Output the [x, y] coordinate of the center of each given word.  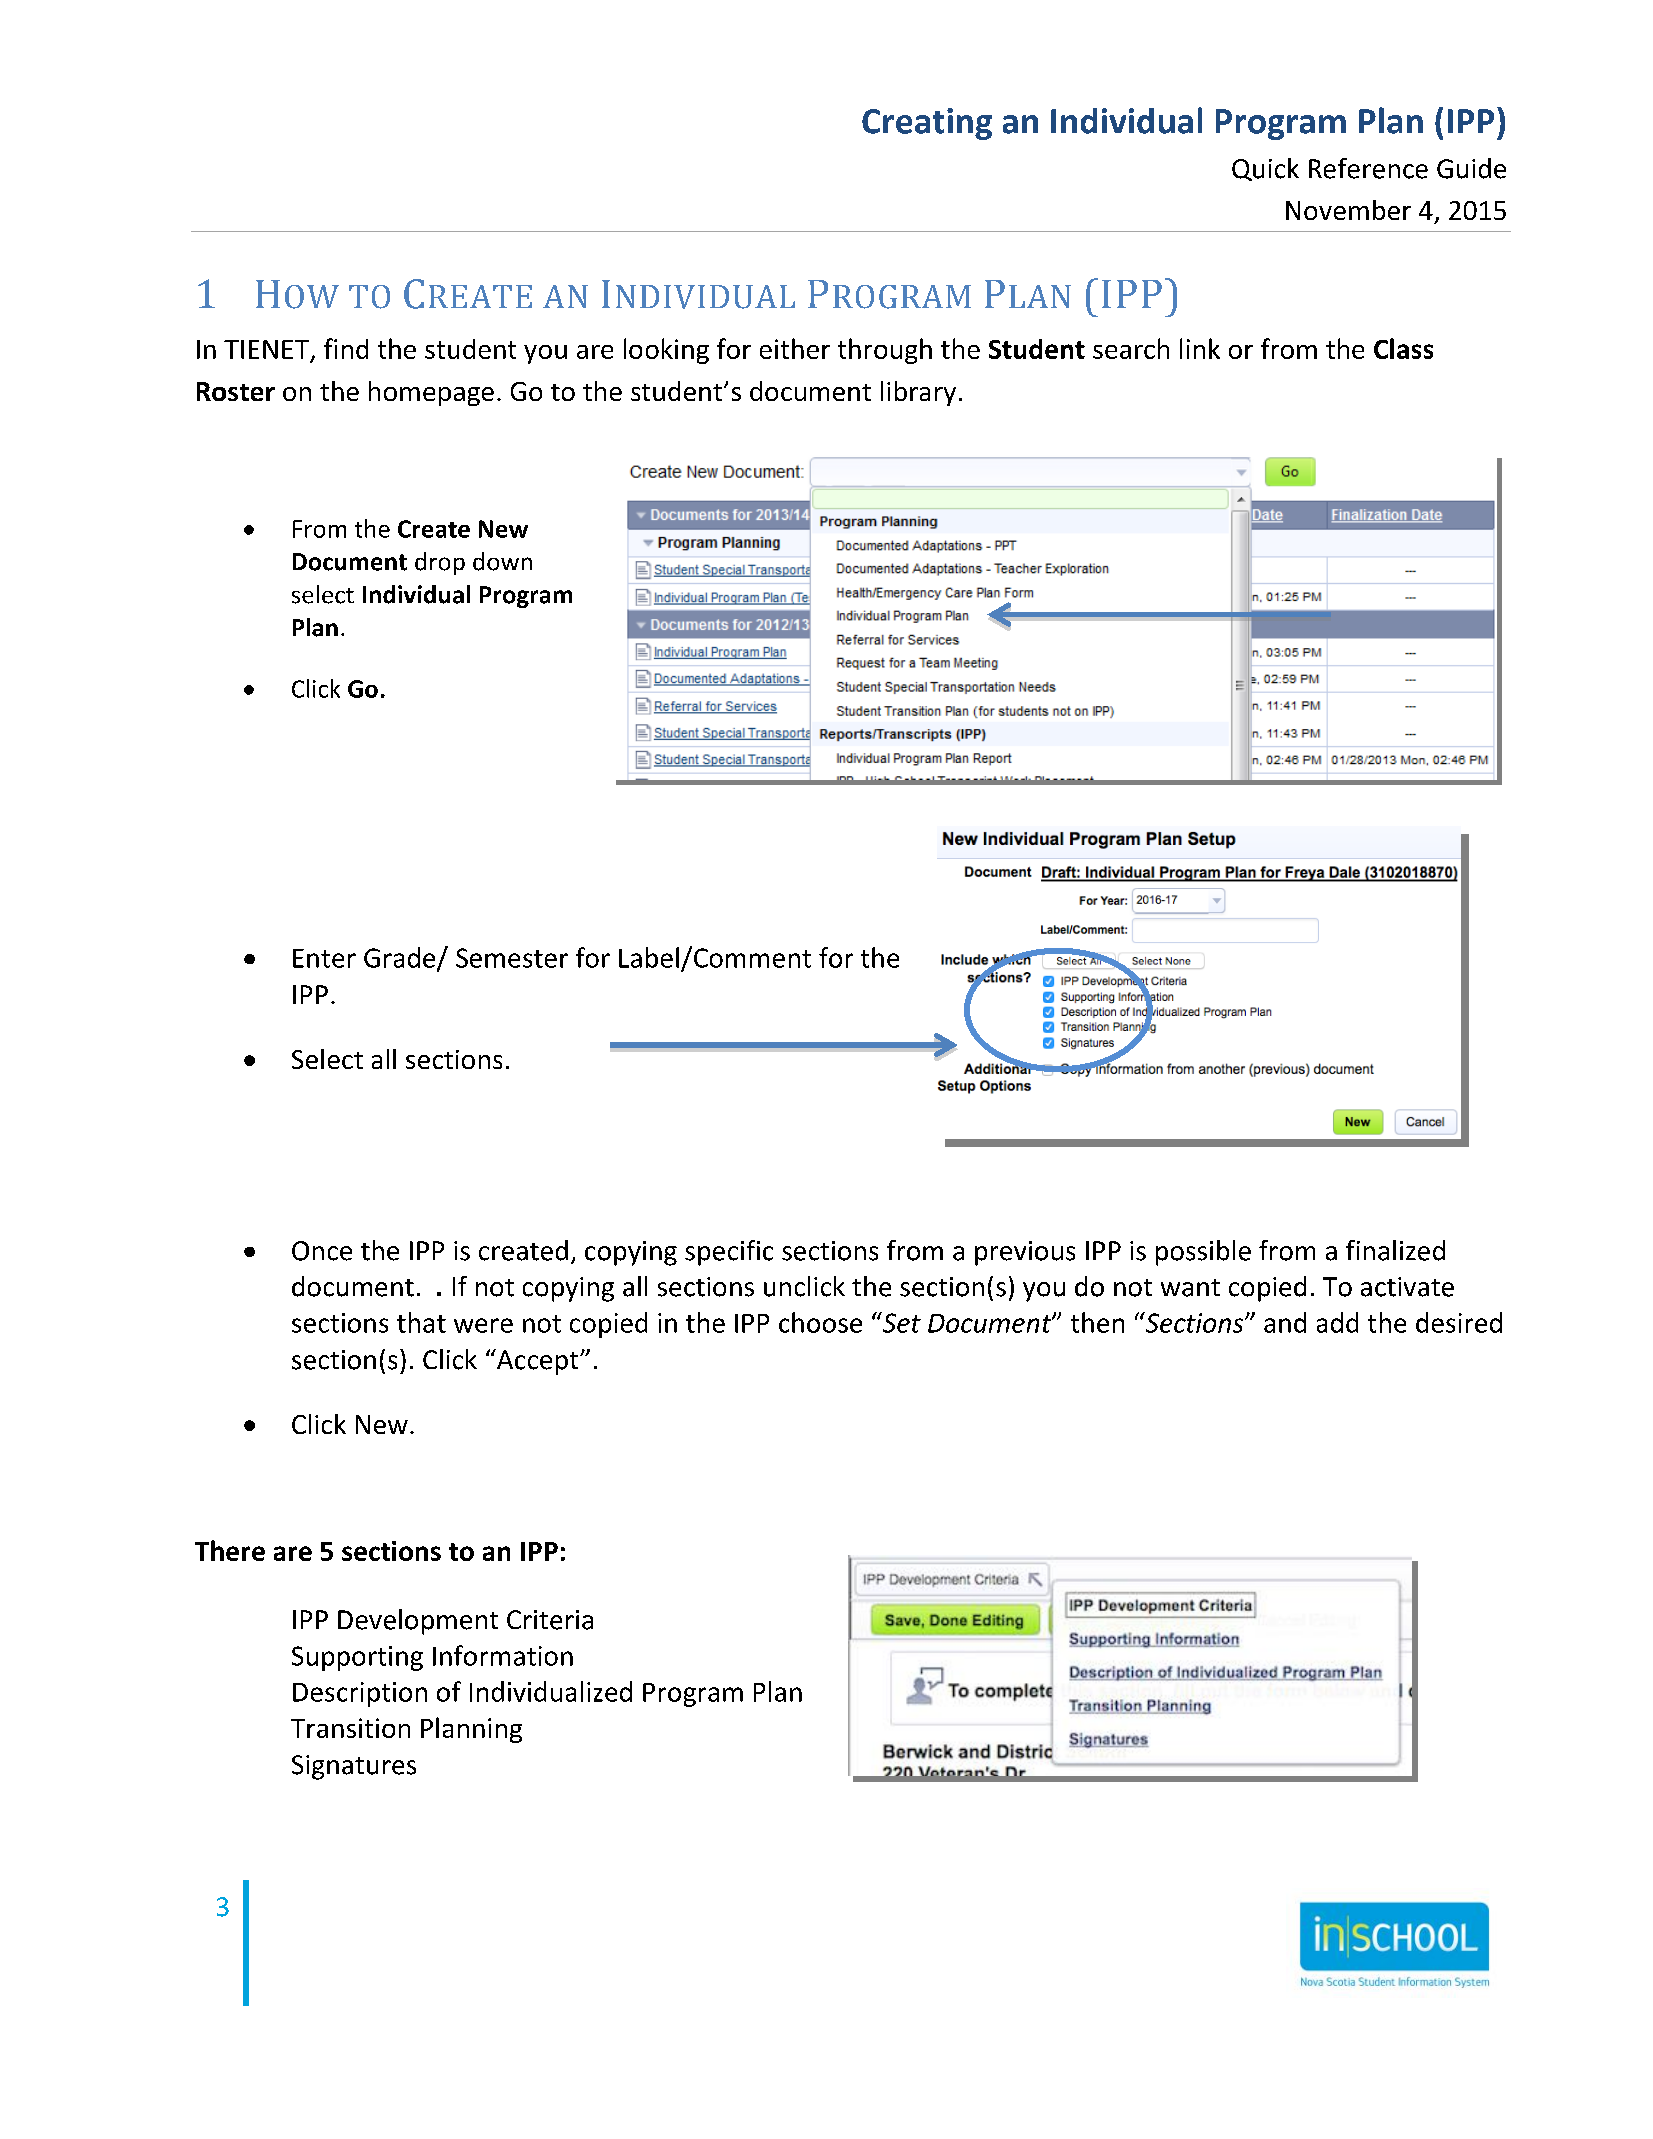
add [1337, 1322]
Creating [927, 124]
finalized [1395, 1250]
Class [1403, 348]
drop [440, 563]
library [918, 393]
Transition [350, 1728]
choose [820, 1322]
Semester [512, 958]
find [346, 348]
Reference [1368, 168]
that [421, 1322]
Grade [401, 958]
